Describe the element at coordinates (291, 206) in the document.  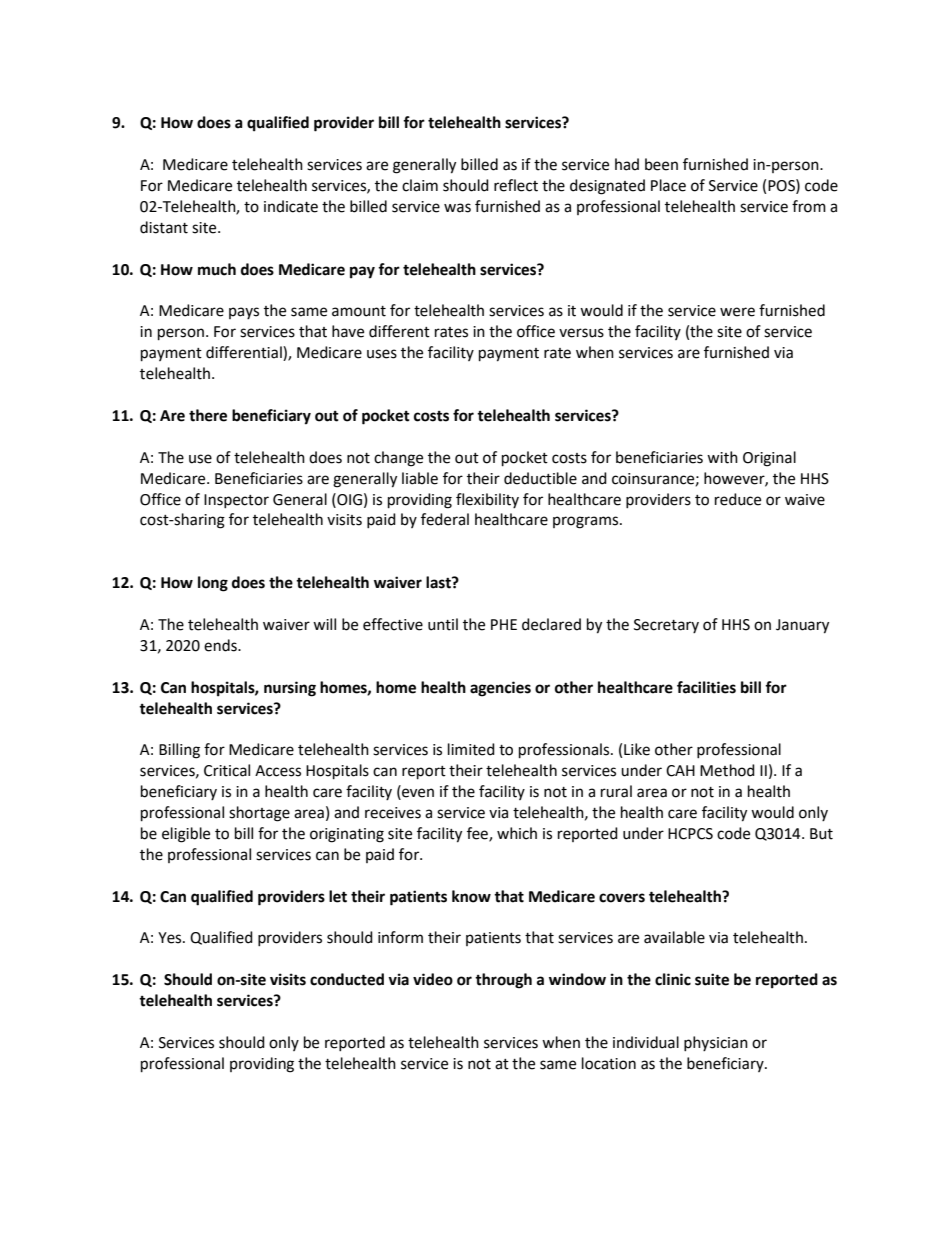
I see `indicate` at that location.
